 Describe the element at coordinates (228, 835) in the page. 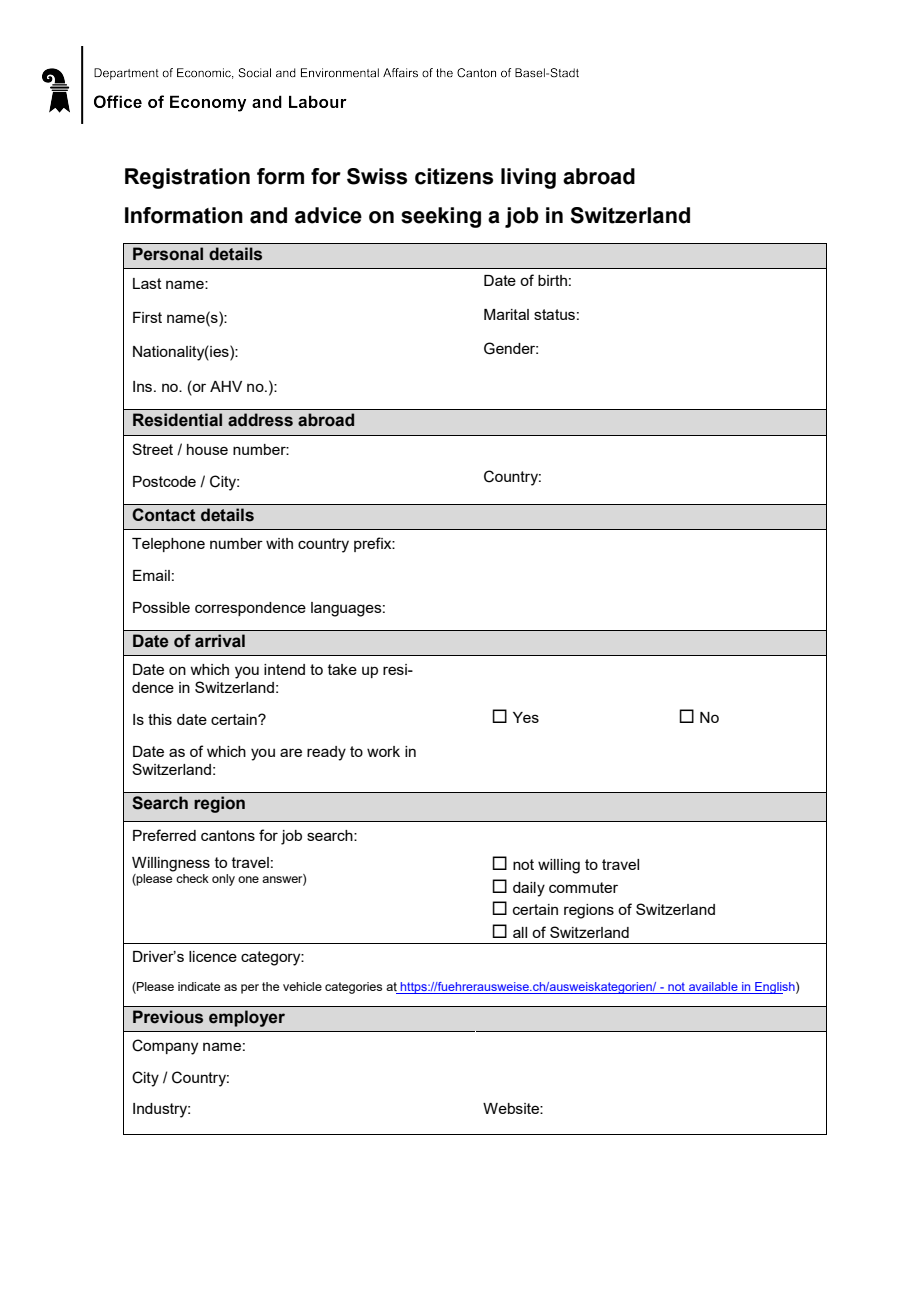

I see `cantons` at that location.
